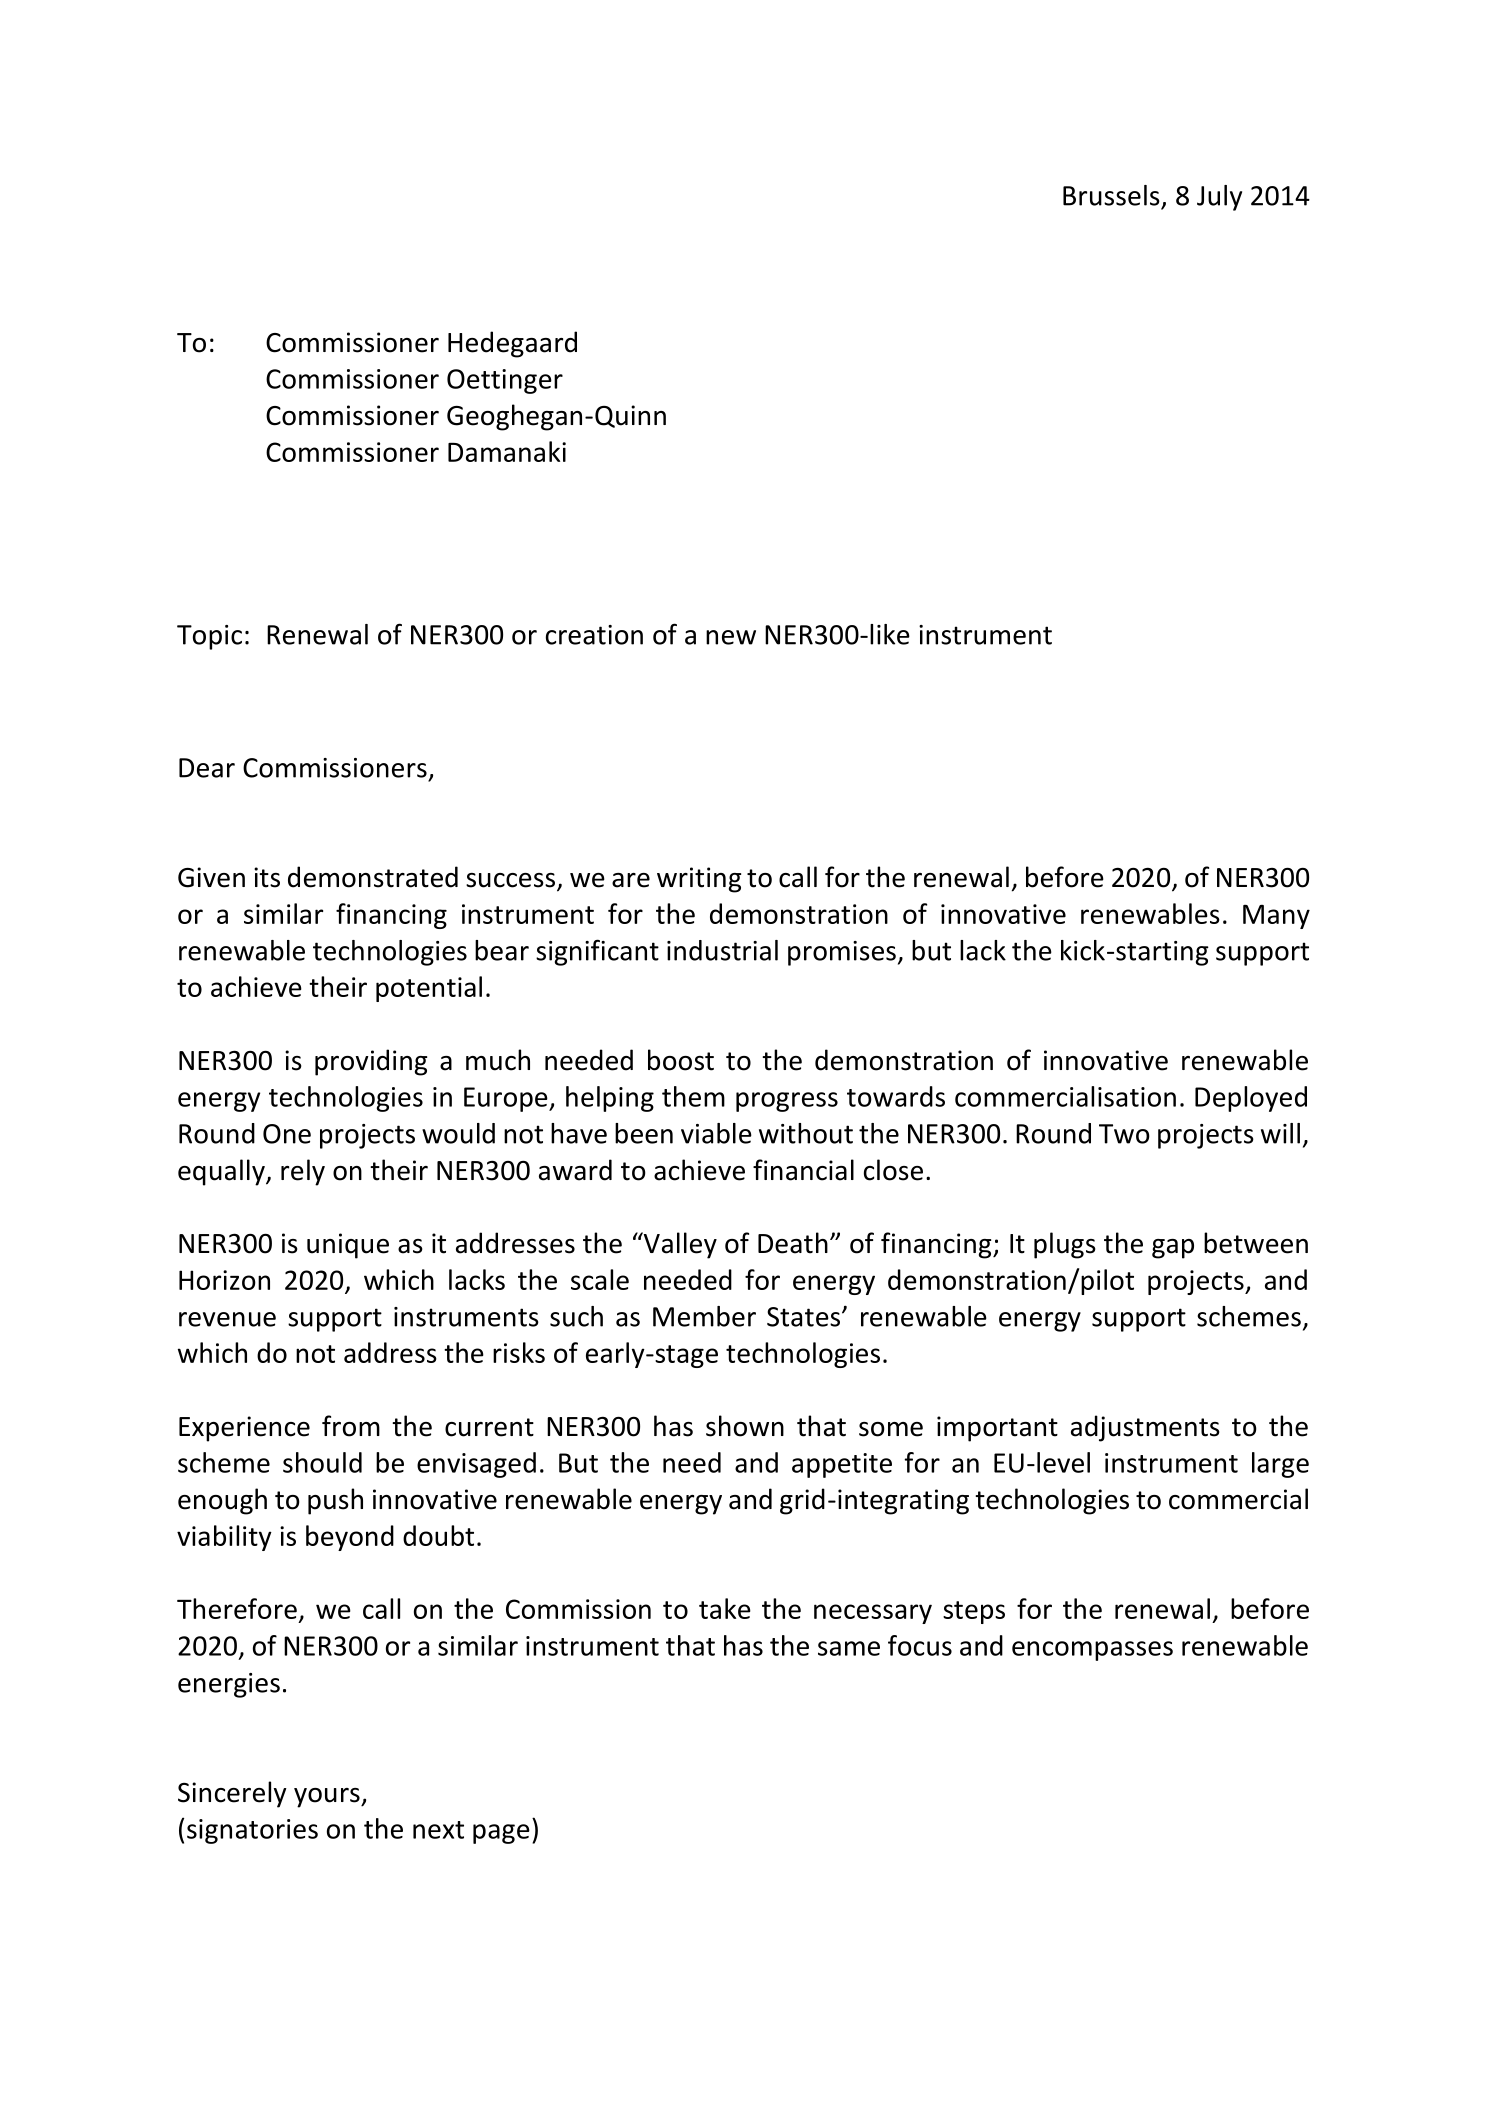 The image size is (1487, 2103). I want to click on July, so click(1219, 198).
